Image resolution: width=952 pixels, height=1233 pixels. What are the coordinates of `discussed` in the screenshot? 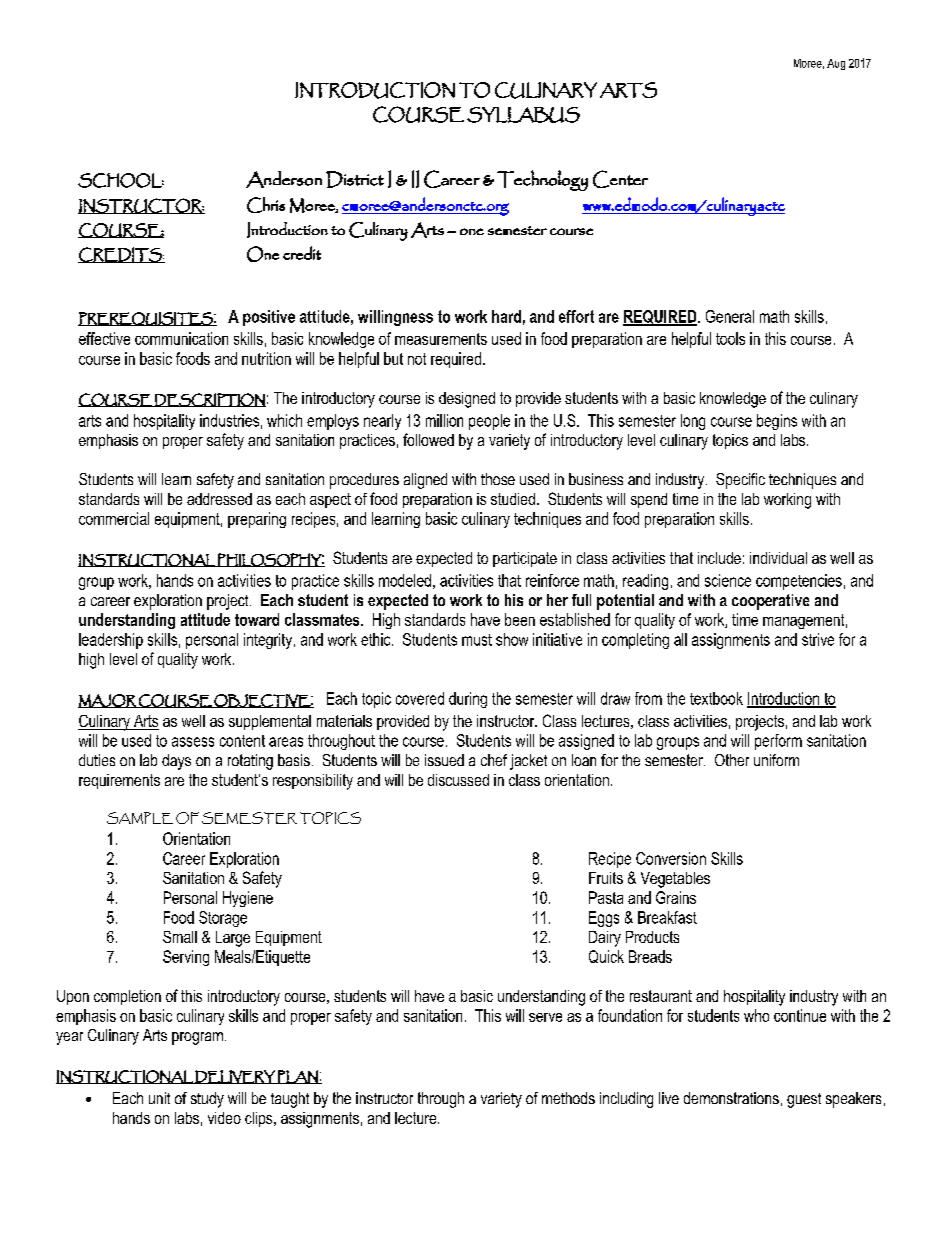 It's located at (458, 780).
